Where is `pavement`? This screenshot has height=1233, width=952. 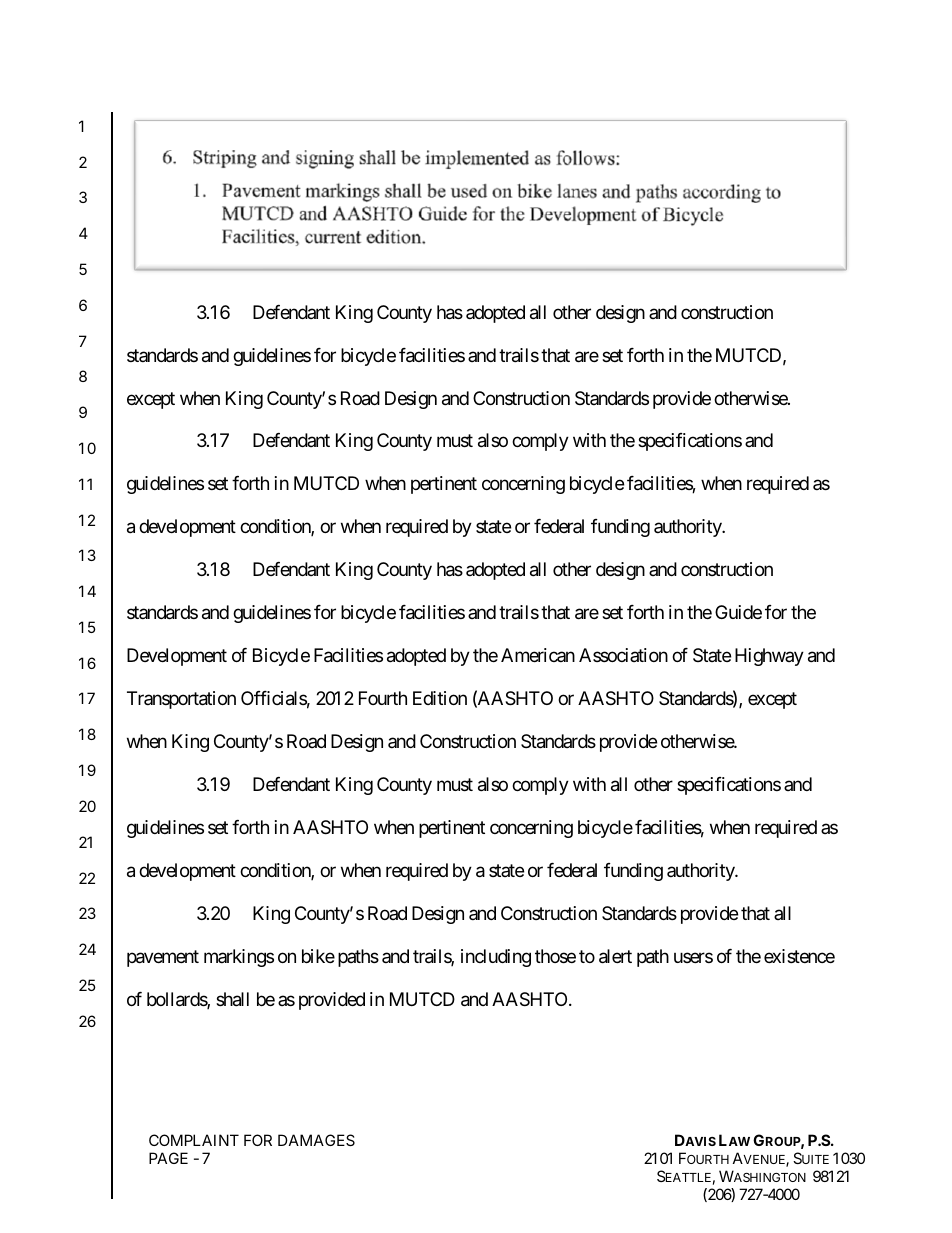
pavement is located at coordinates (163, 958).
